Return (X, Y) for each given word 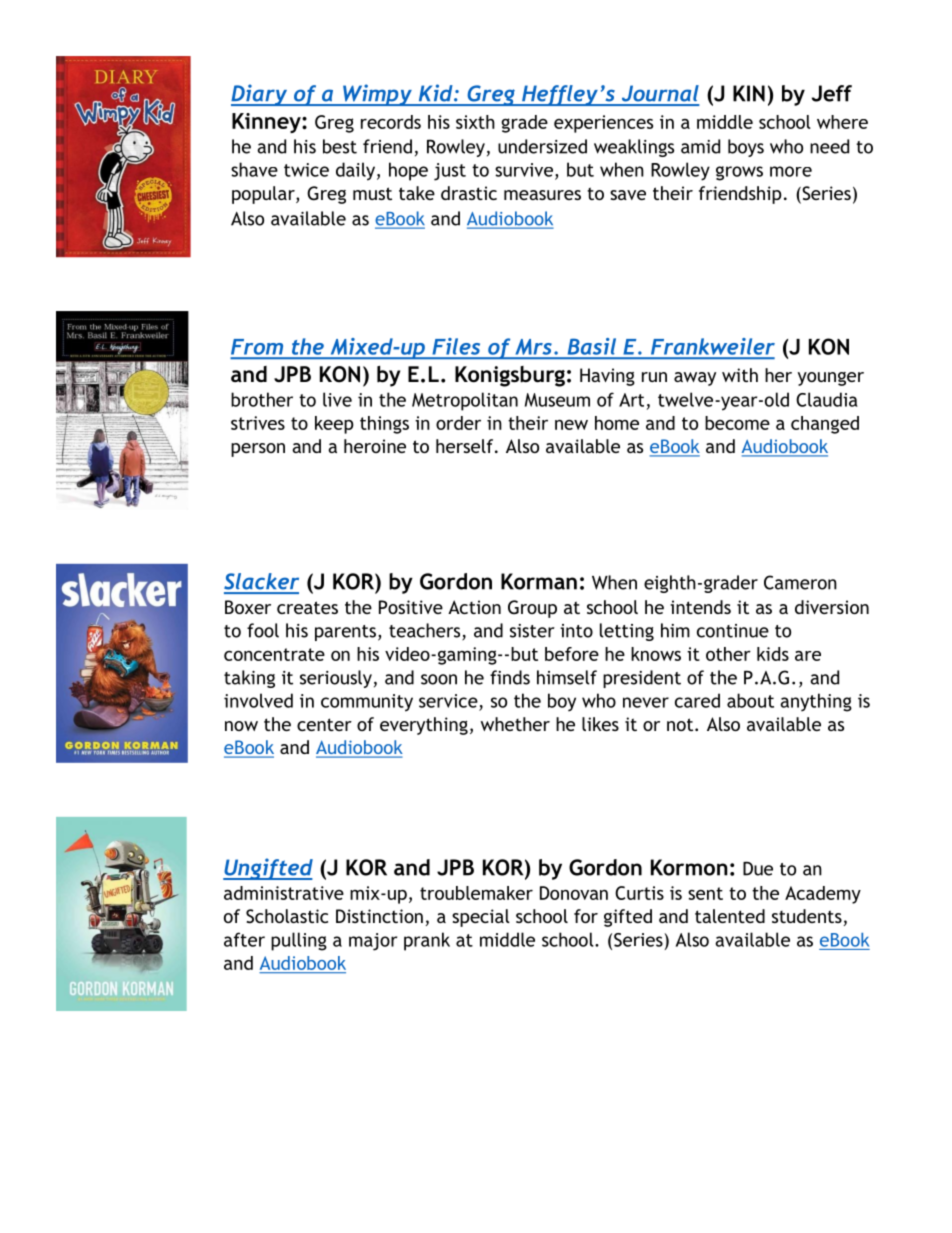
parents (345, 633)
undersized (542, 146)
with (740, 375)
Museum (557, 400)
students (807, 916)
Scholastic (287, 916)
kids (773, 654)
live (337, 399)
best (340, 146)
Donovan (574, 893)
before (572, 654)
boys (746, 148)
